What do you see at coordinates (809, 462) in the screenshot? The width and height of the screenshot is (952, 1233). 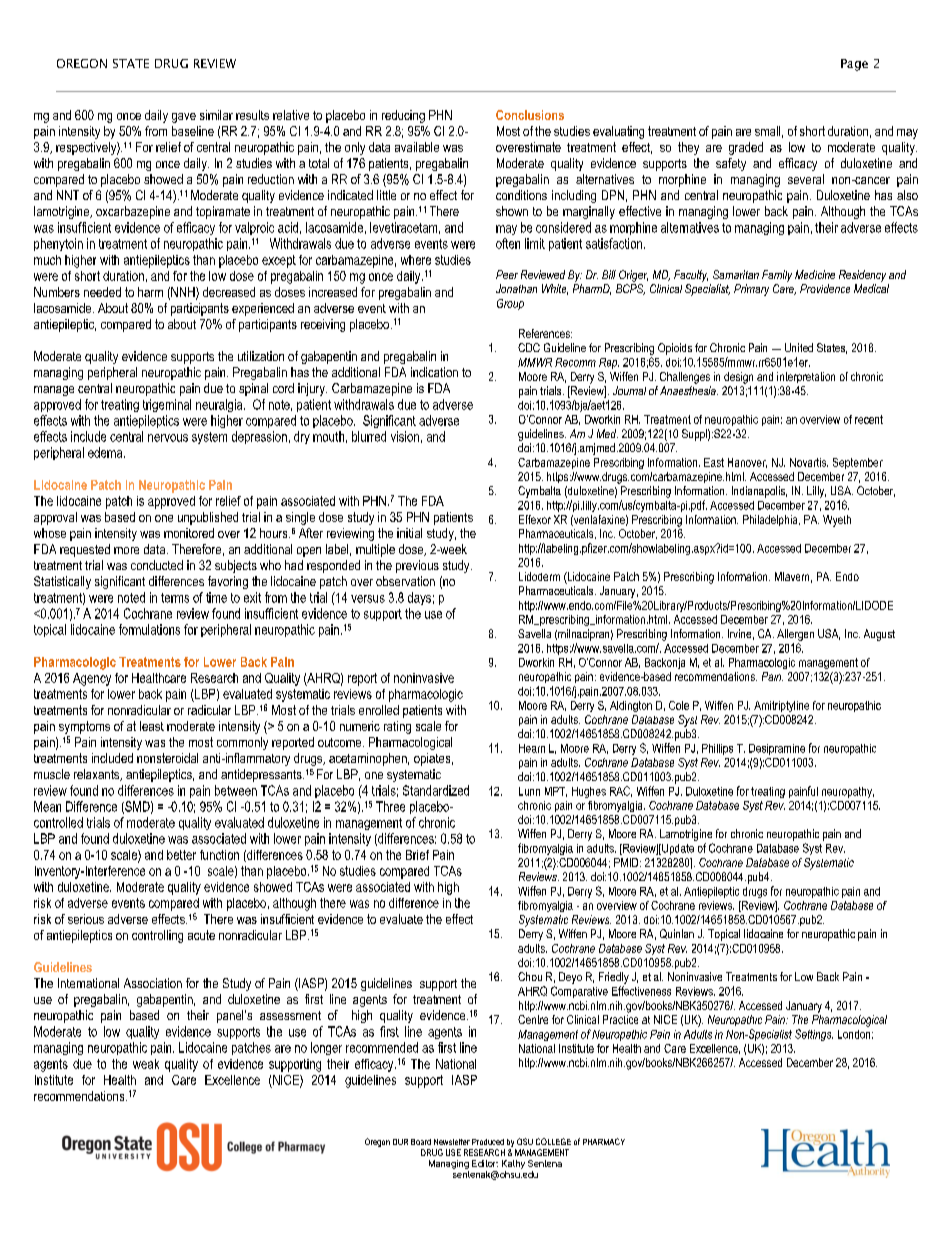 I see `Novartis` at bounding box center [809, 462].
